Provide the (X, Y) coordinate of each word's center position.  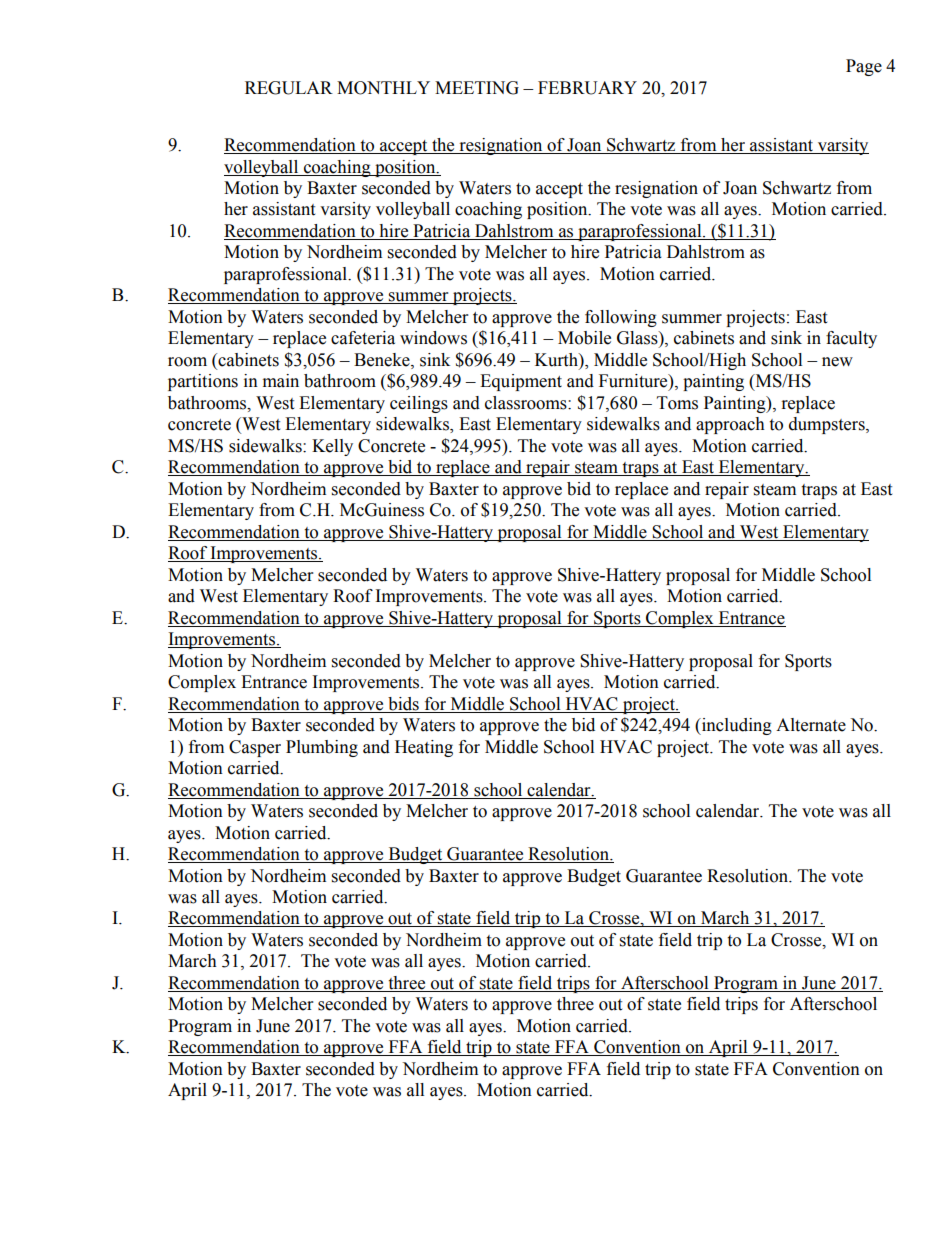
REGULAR (289, 88)
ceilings (419, 404)
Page (864, 67)
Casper (255, 748)
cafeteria (363, 338)
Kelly (332, 447)
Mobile (584, 338)
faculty (851, 339)
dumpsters (828, 425)
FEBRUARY (587, 88)
